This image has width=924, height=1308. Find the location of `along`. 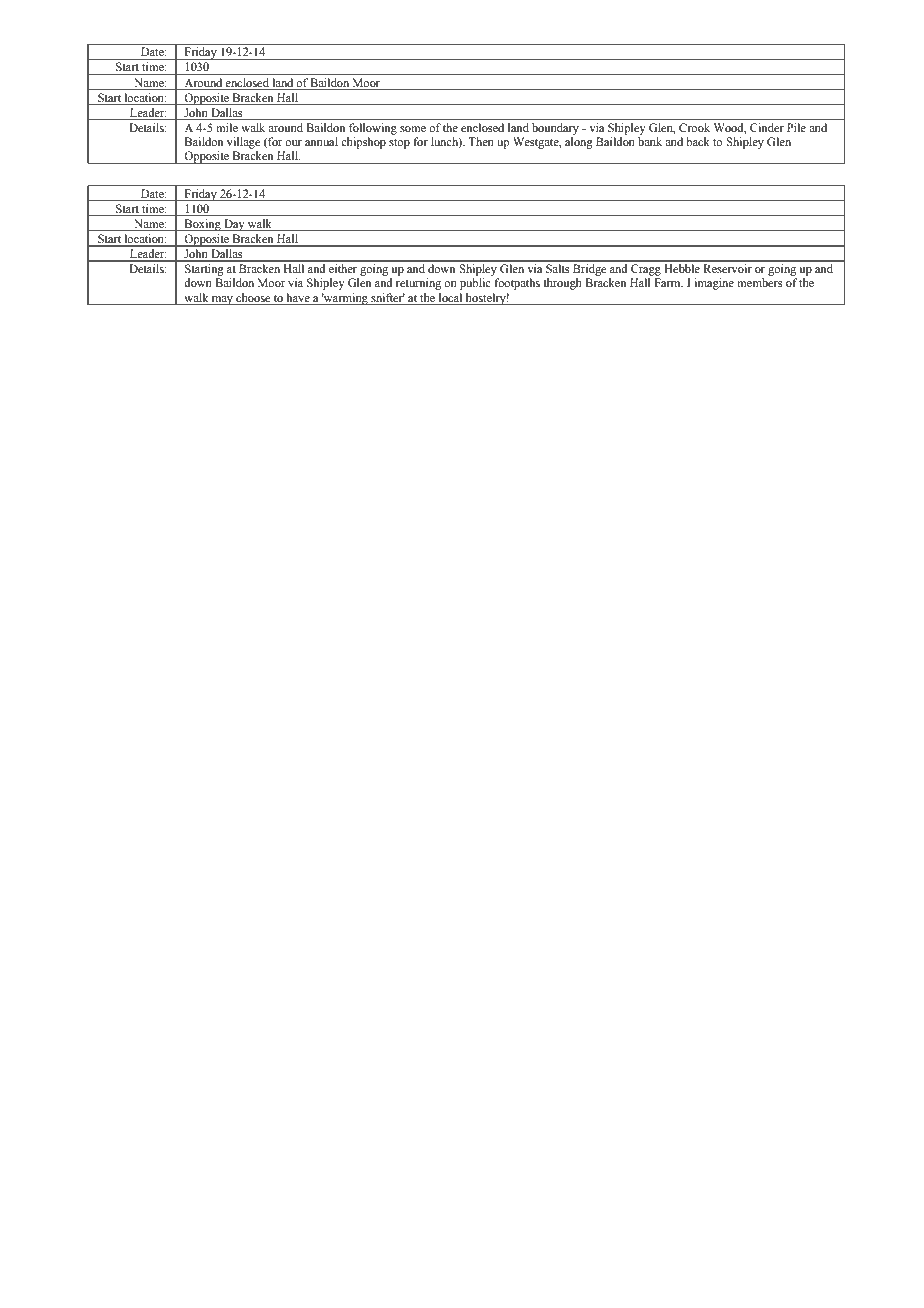

along is located at coordinates (579, 143).
